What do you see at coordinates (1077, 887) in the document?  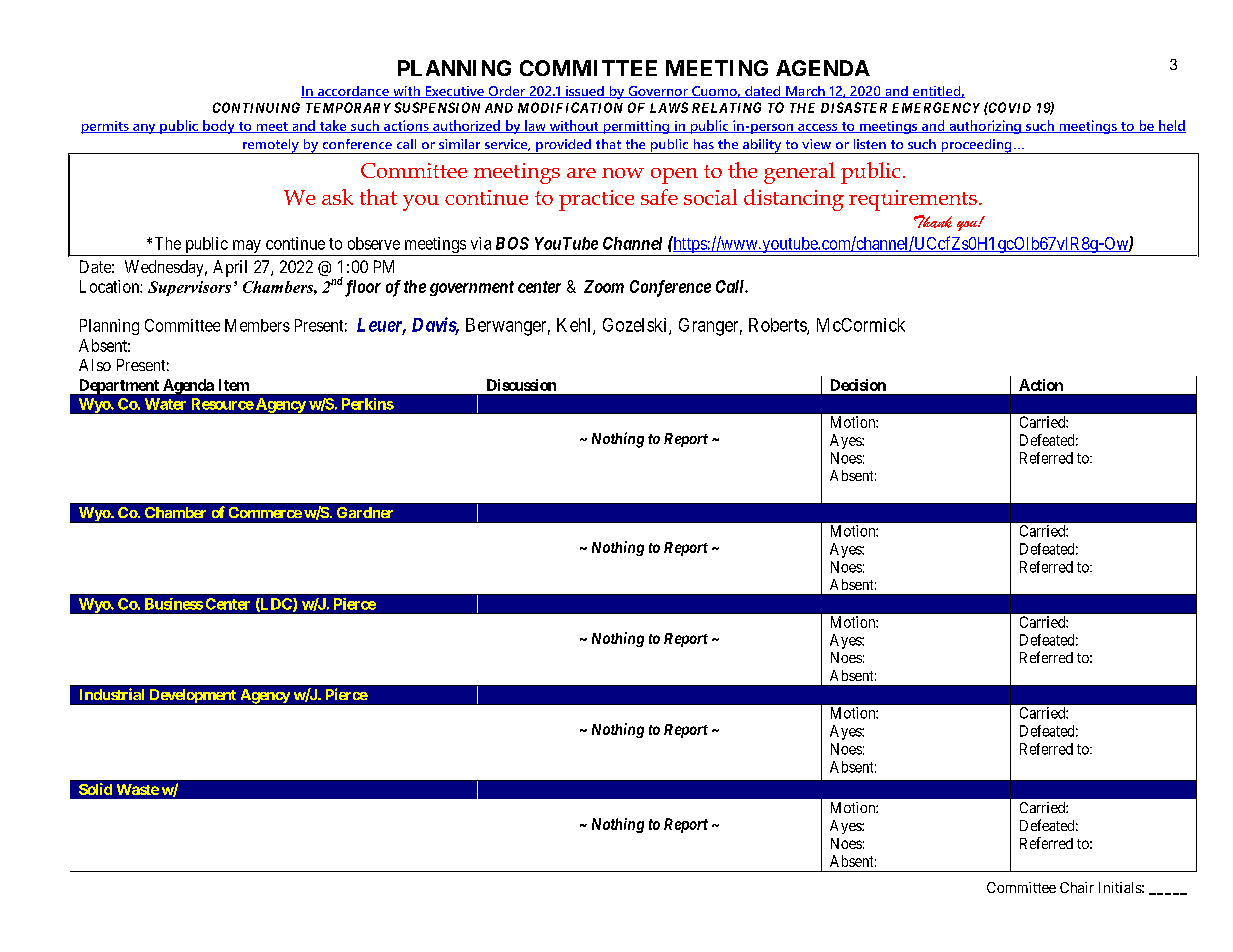 I see `Chair` at bounding box center [1077, 887].
